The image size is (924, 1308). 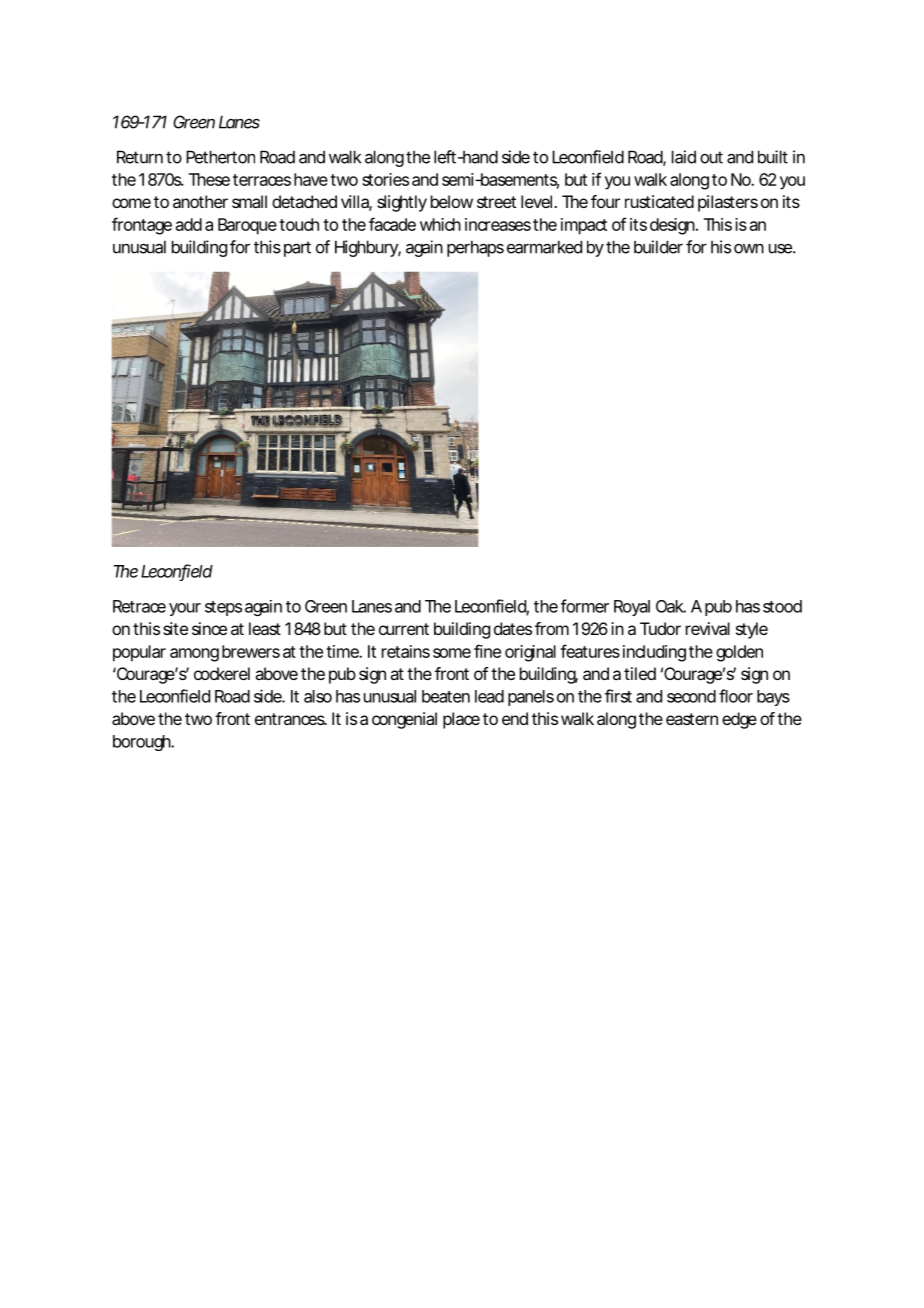 I want to click on own, so click(x=749, y=249).
